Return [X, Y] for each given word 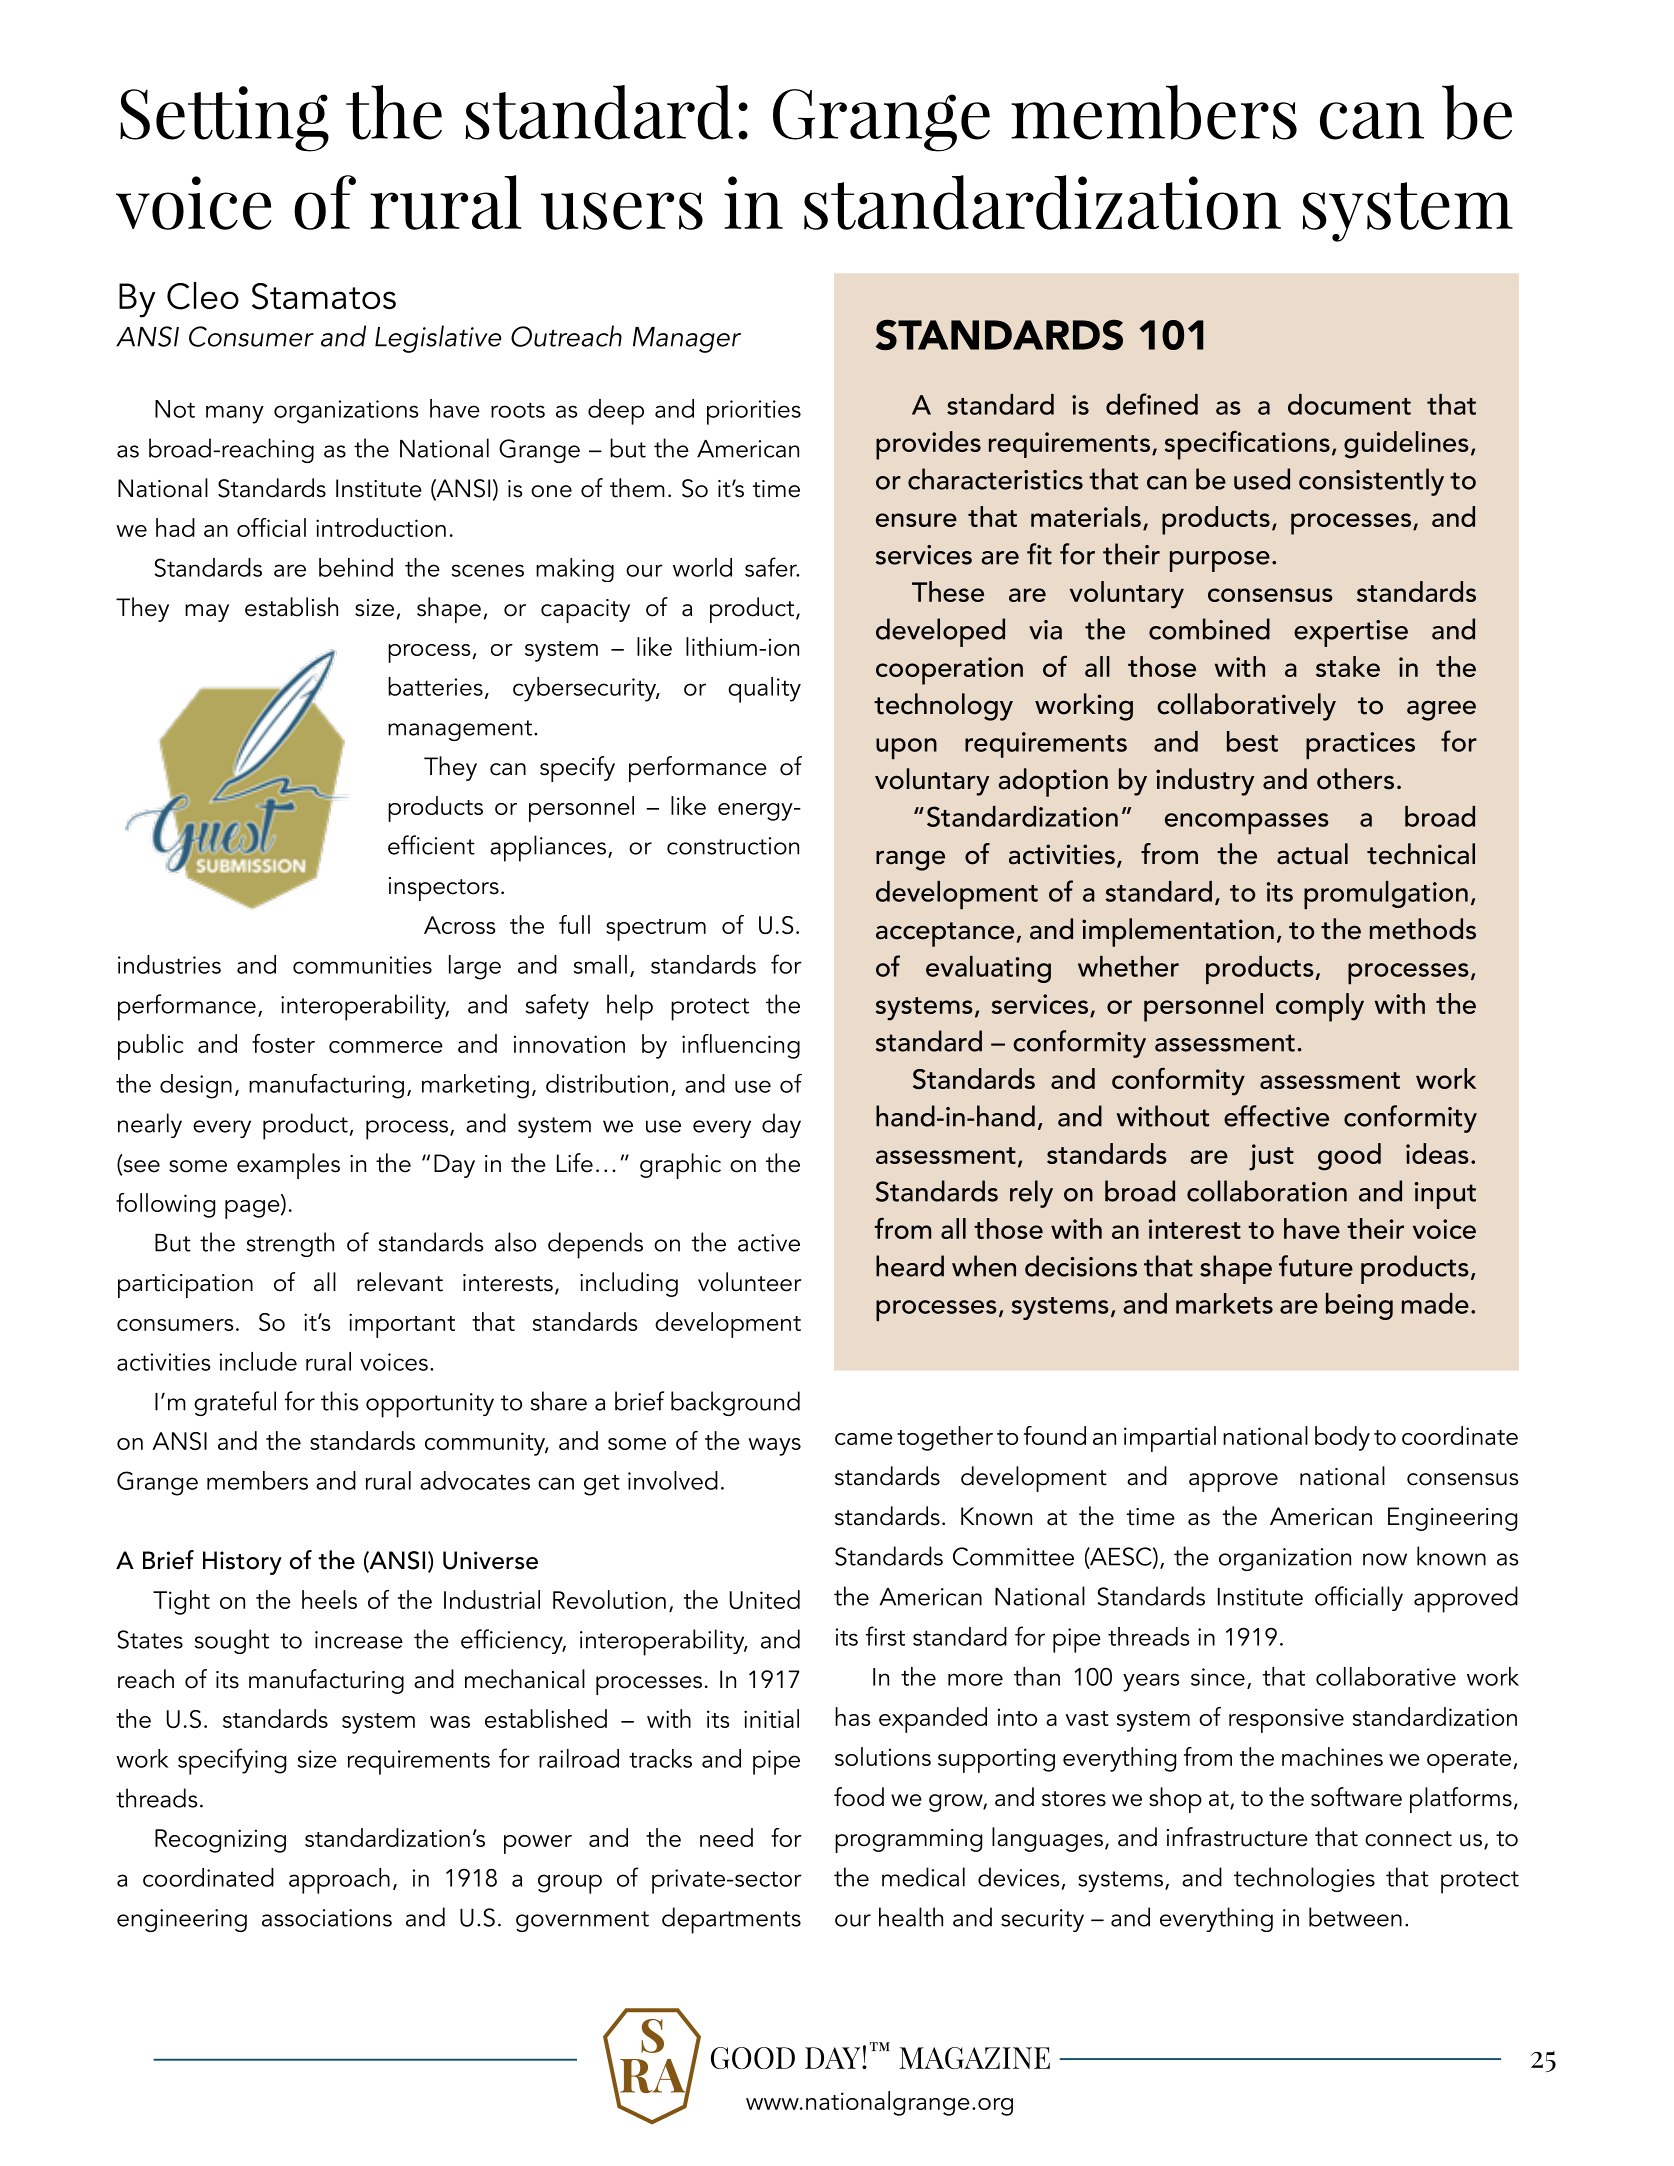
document [1349, 404]
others [1355, 779]
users [622, 211]
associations [327, 1918]
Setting [224, 119]
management [461, 730]
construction [733, 846]
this [339, 1401]
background [735, 1403]
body [1342, 1438]
